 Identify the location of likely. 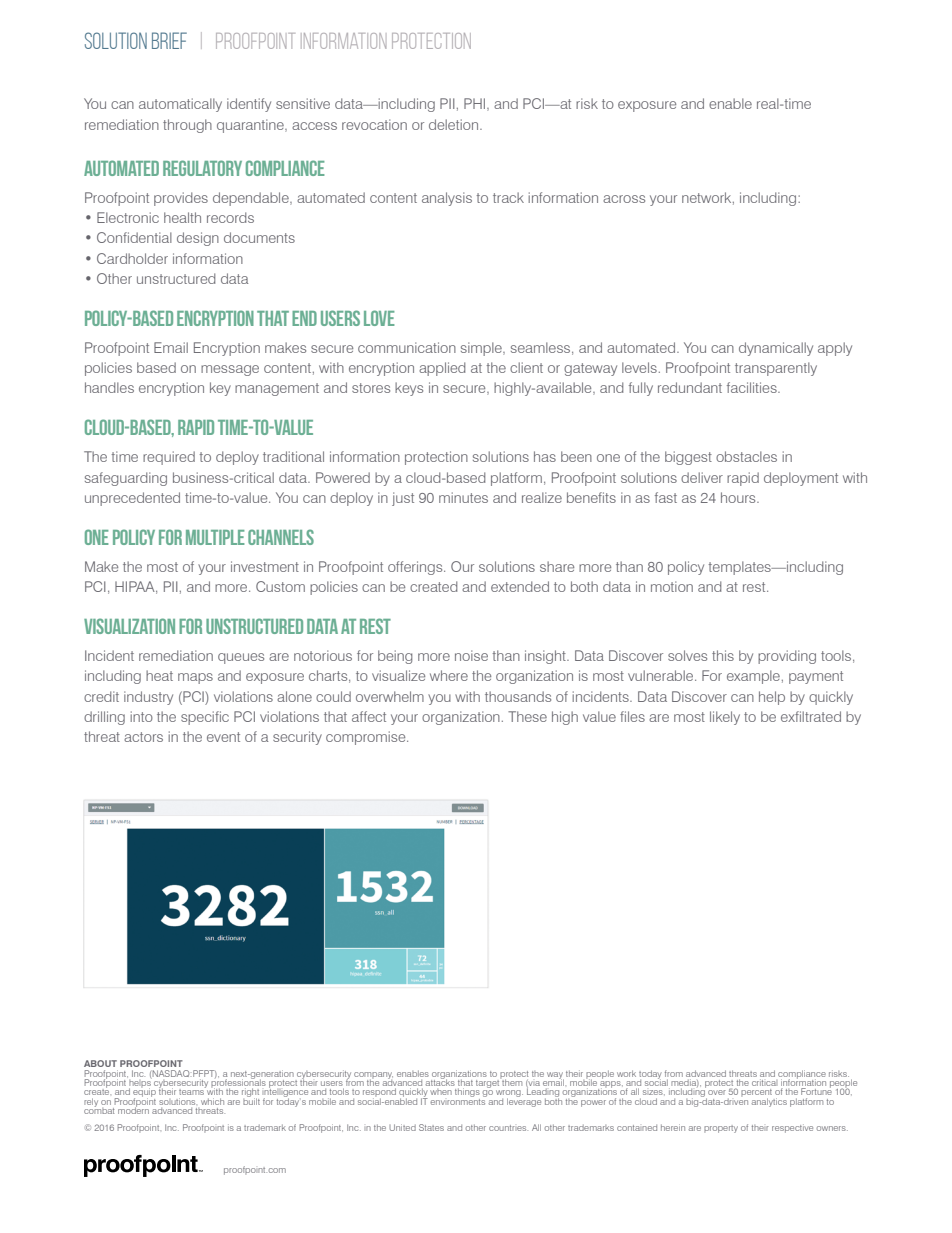
(725, 718).
